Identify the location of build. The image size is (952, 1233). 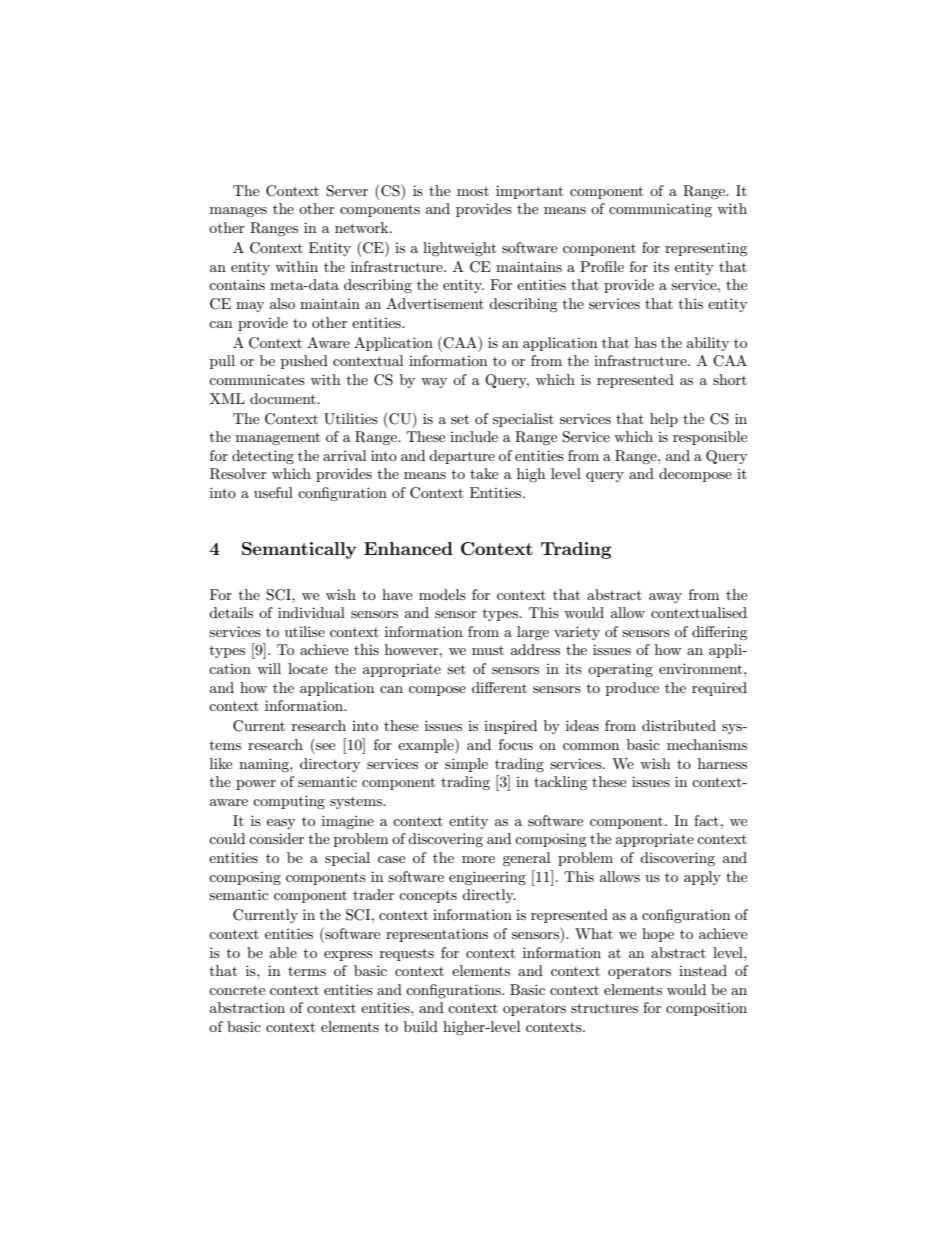
(421, 1026).
